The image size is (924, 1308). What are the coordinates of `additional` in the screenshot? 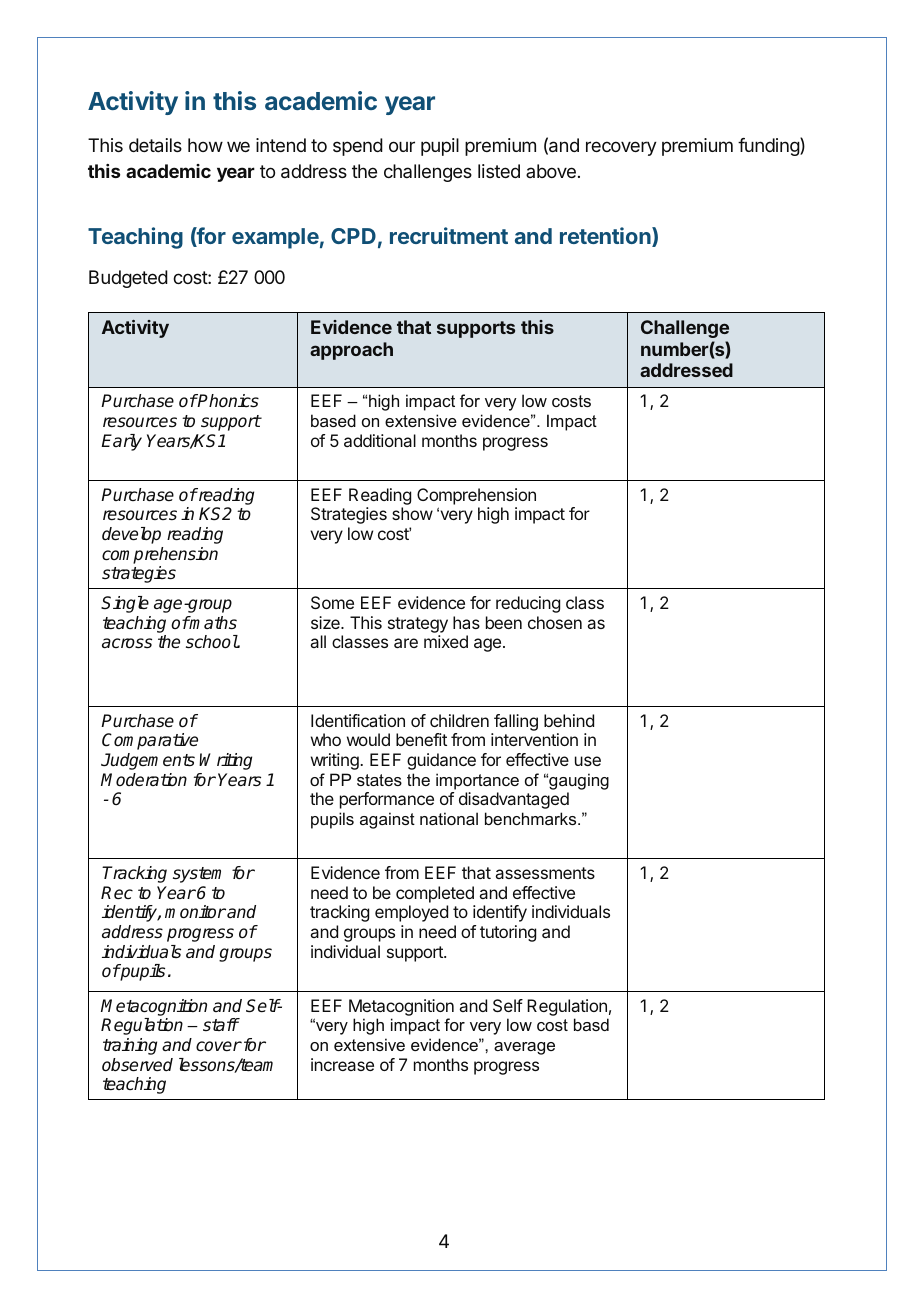 It's located at (380, 440).
